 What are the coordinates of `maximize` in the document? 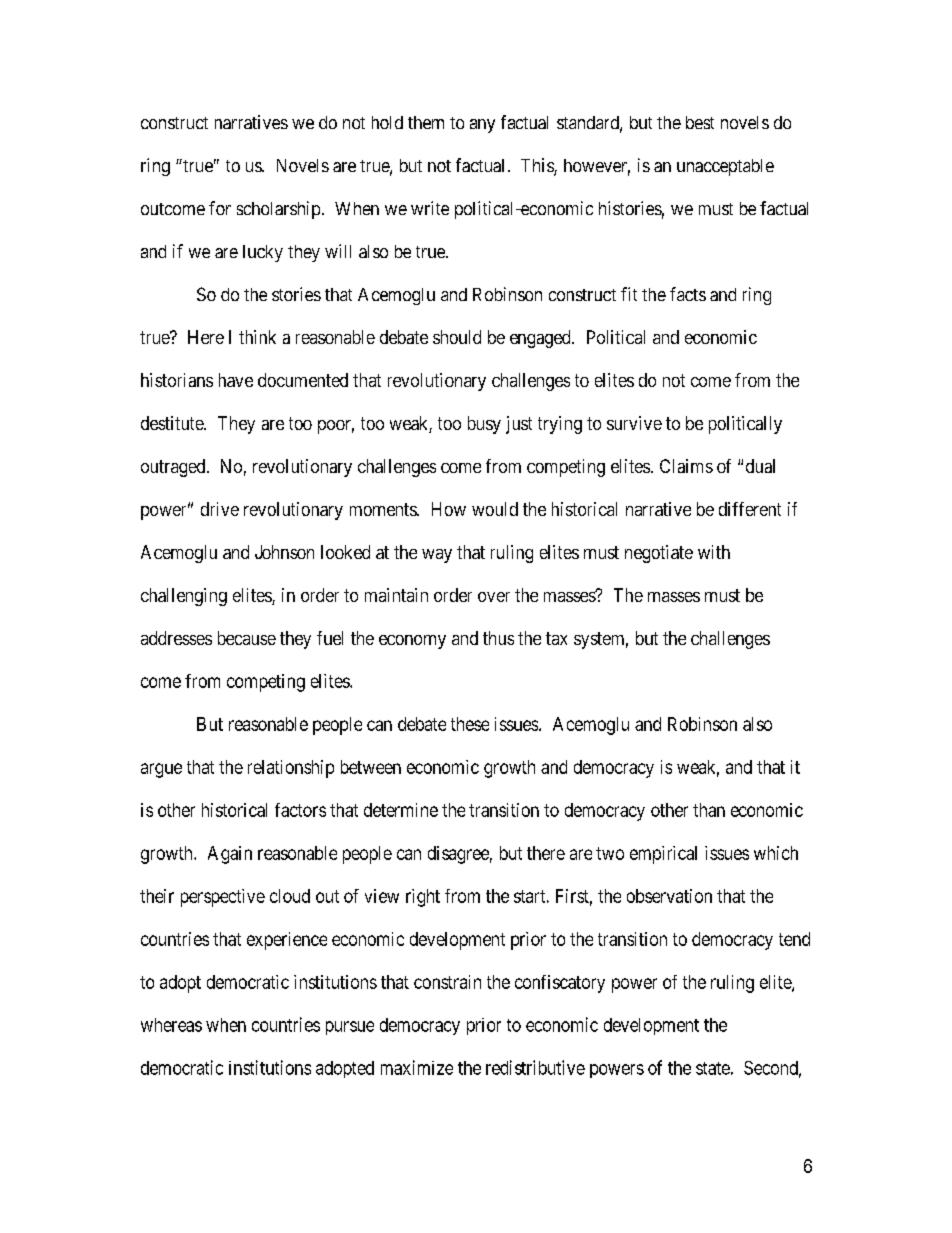 It's located at (417, 1067).
